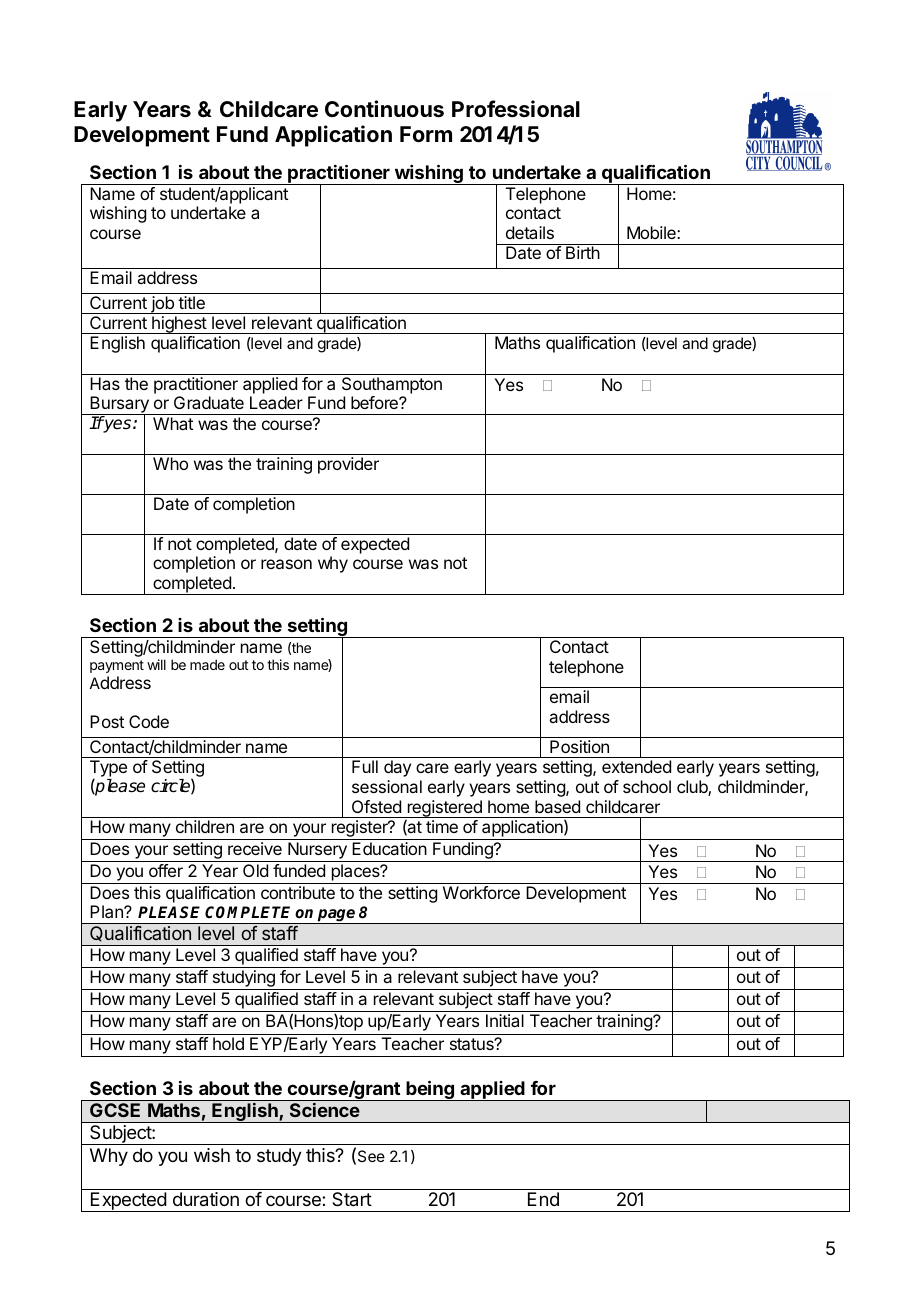 This screenshot has width=924, height=1308. Describe the element at coordinates (149, 721) in the screenshot. I see `Code` at that location.
